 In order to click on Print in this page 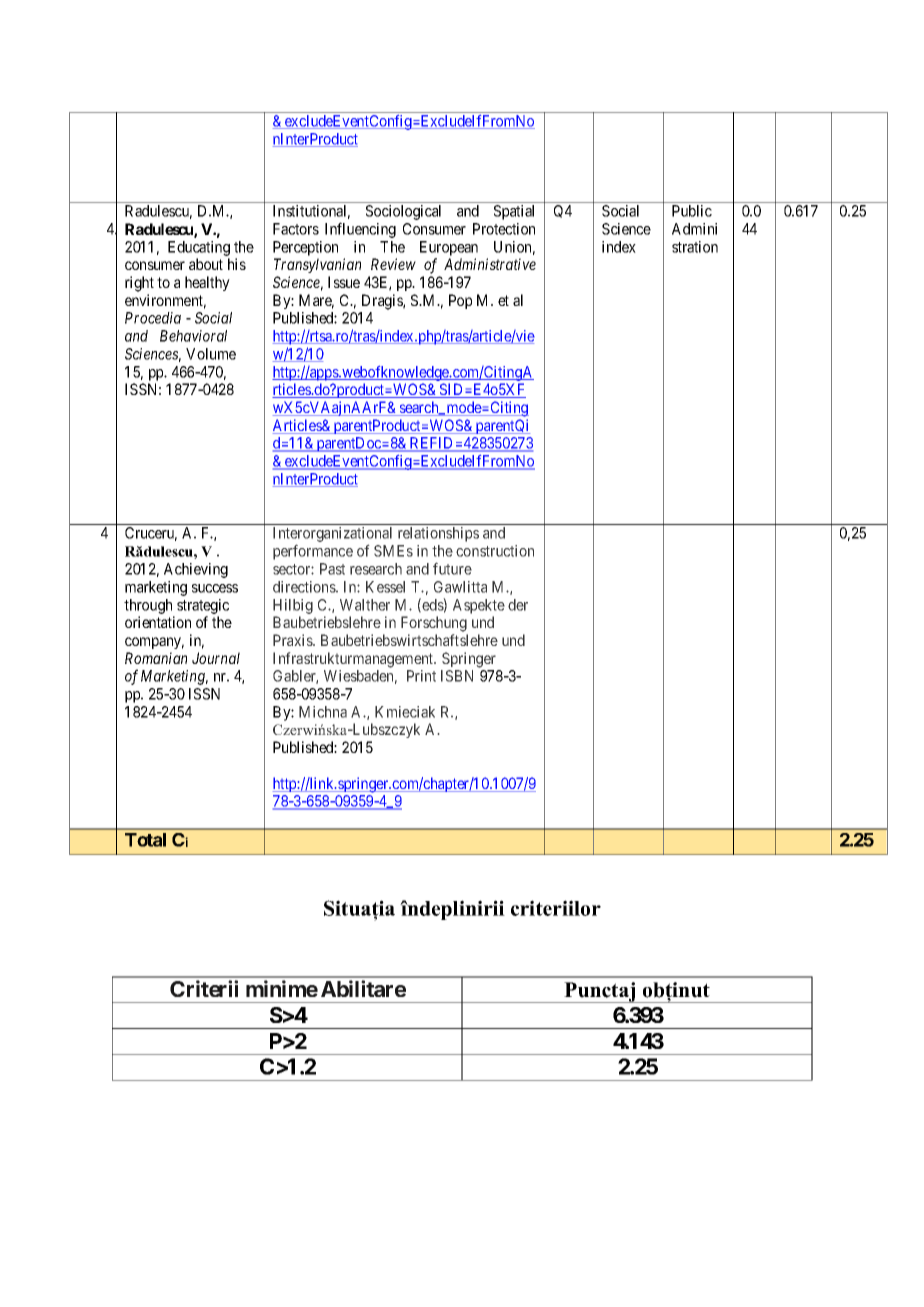, I will do `click(421, 676)`.
